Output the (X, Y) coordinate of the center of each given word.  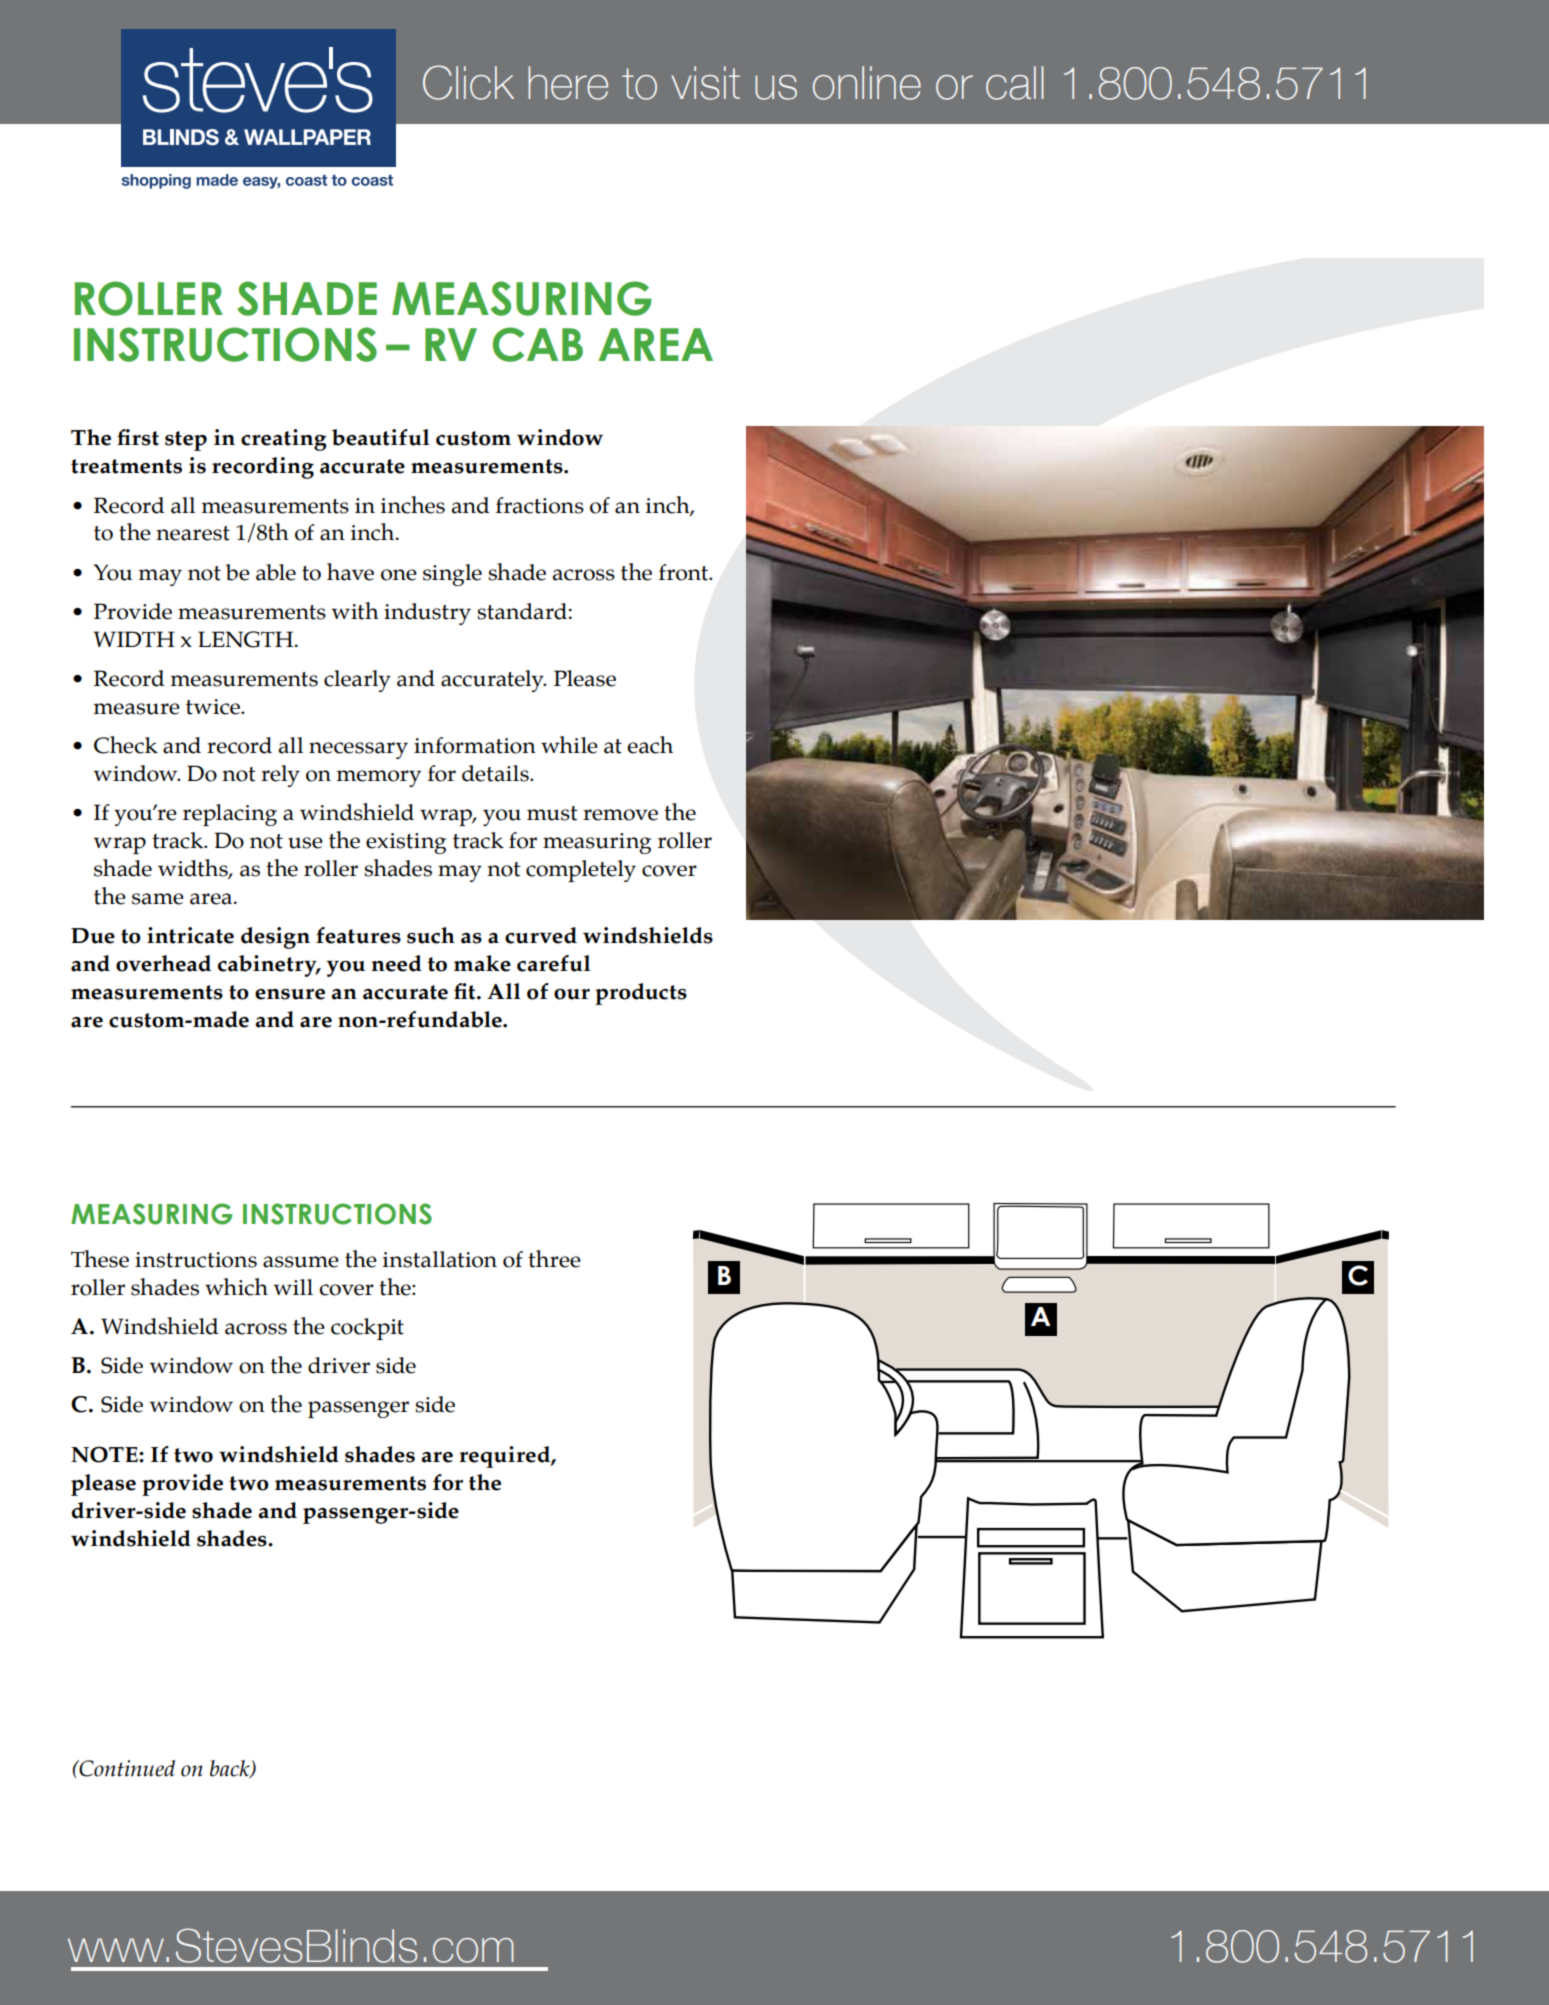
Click (468, 82)
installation (440, 1259)
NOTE (105, 1454)
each (650, 745)
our (572, 994)
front (685, 572)
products (641, 994)
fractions (540, 505)
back (231, 1769)
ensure (290, 994)
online (867, 83)
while (569, 745)
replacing (230, 815)
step (186, 441)
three (554, 1259)
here (568, 83)
